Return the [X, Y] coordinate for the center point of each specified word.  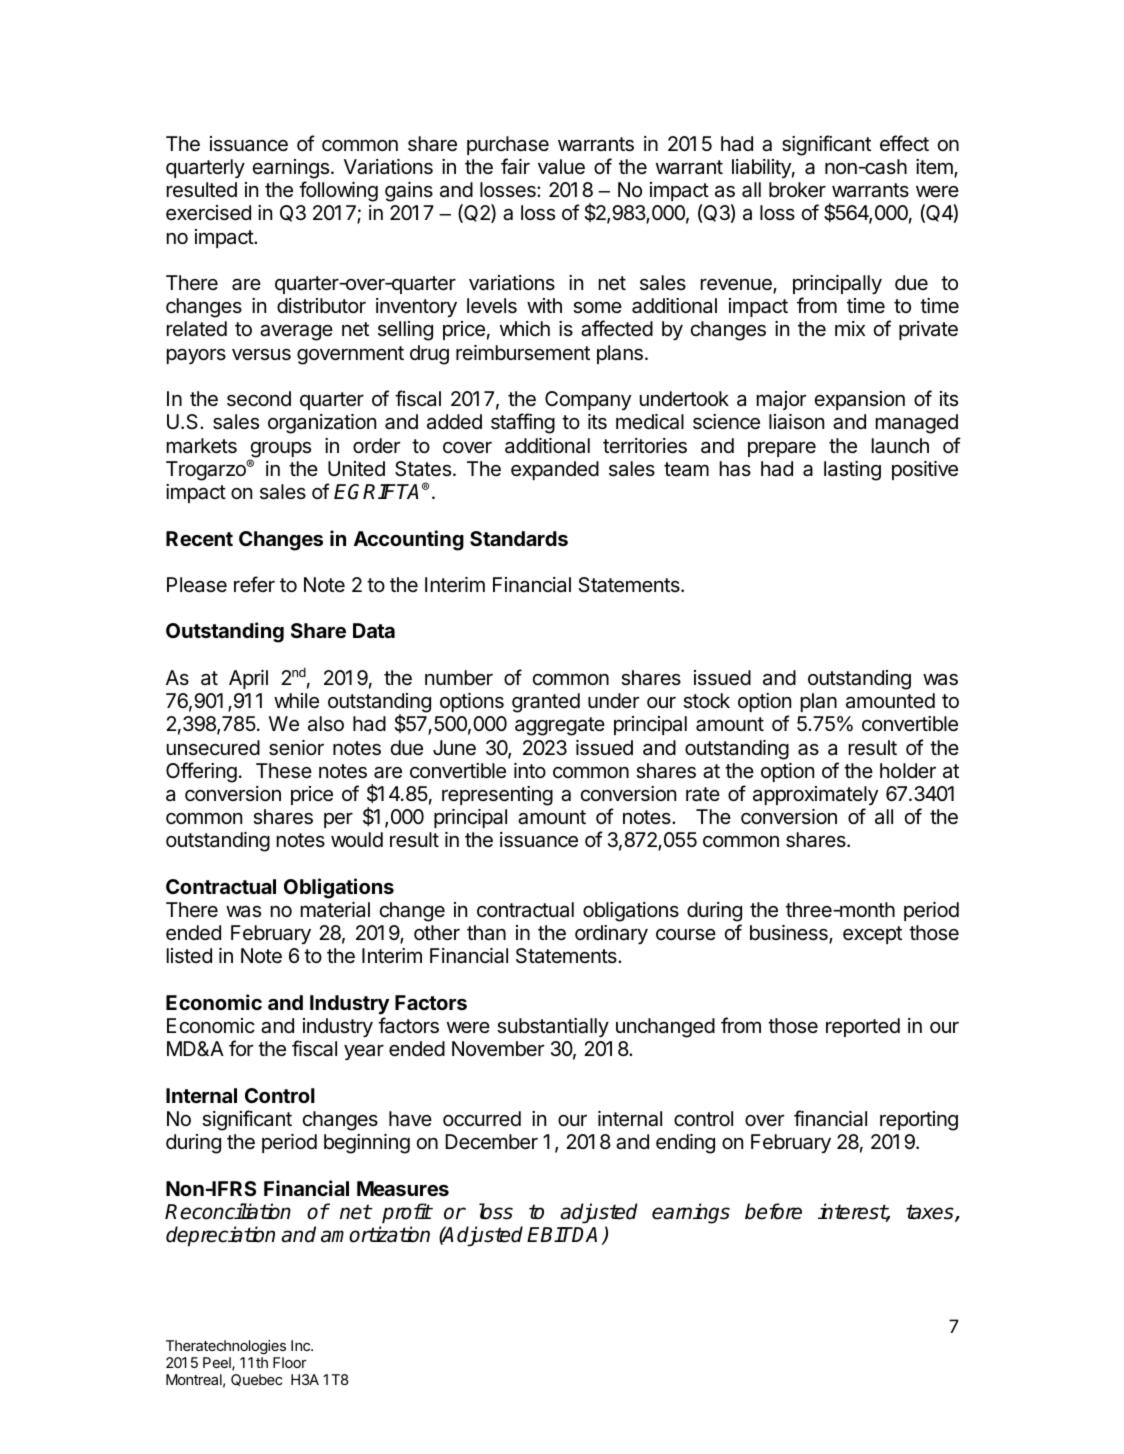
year [364, 1052]
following [338, 191]
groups [280, 450]
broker [797, 190]
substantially [553, 1027]
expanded [555, 470]
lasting [852, 471]
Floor [290, 1362]
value [561, 167]
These [284, 771]
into [530, 770]
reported [863, 1027]
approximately [815, 795]
